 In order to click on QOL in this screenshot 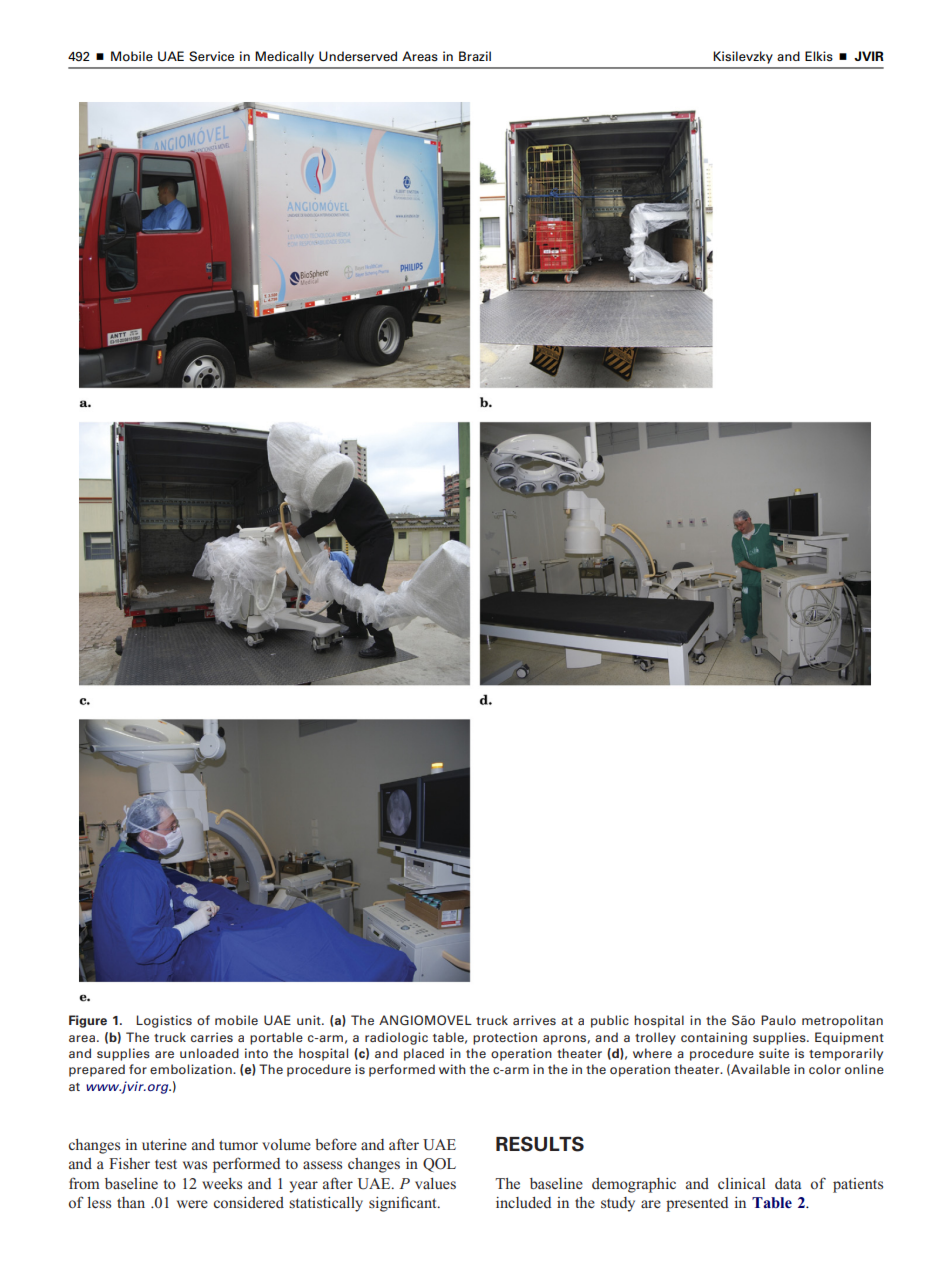, I will do `click(439, 1165)`.
